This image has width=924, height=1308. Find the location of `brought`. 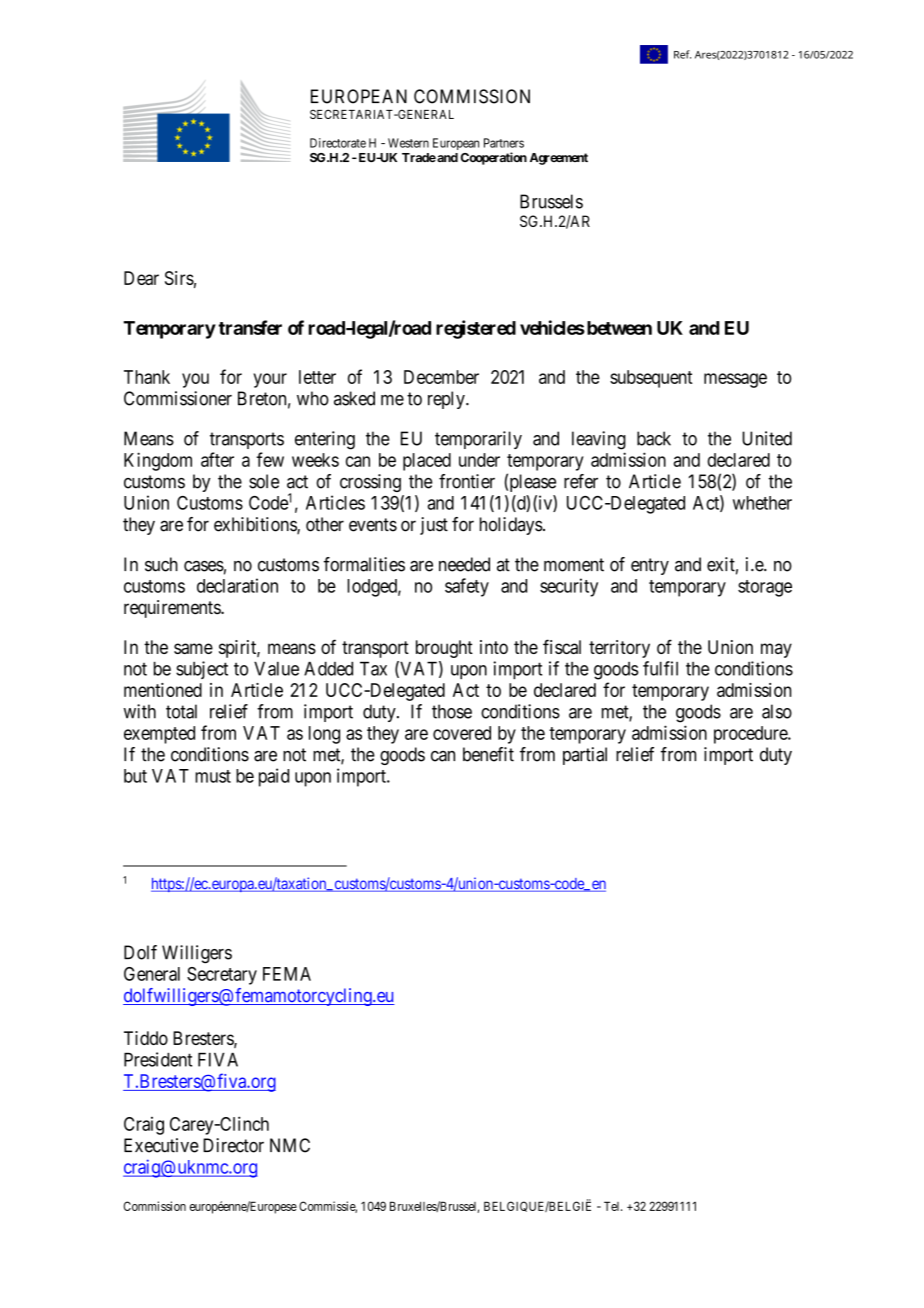

brought is located at coordinates (444, 649).
